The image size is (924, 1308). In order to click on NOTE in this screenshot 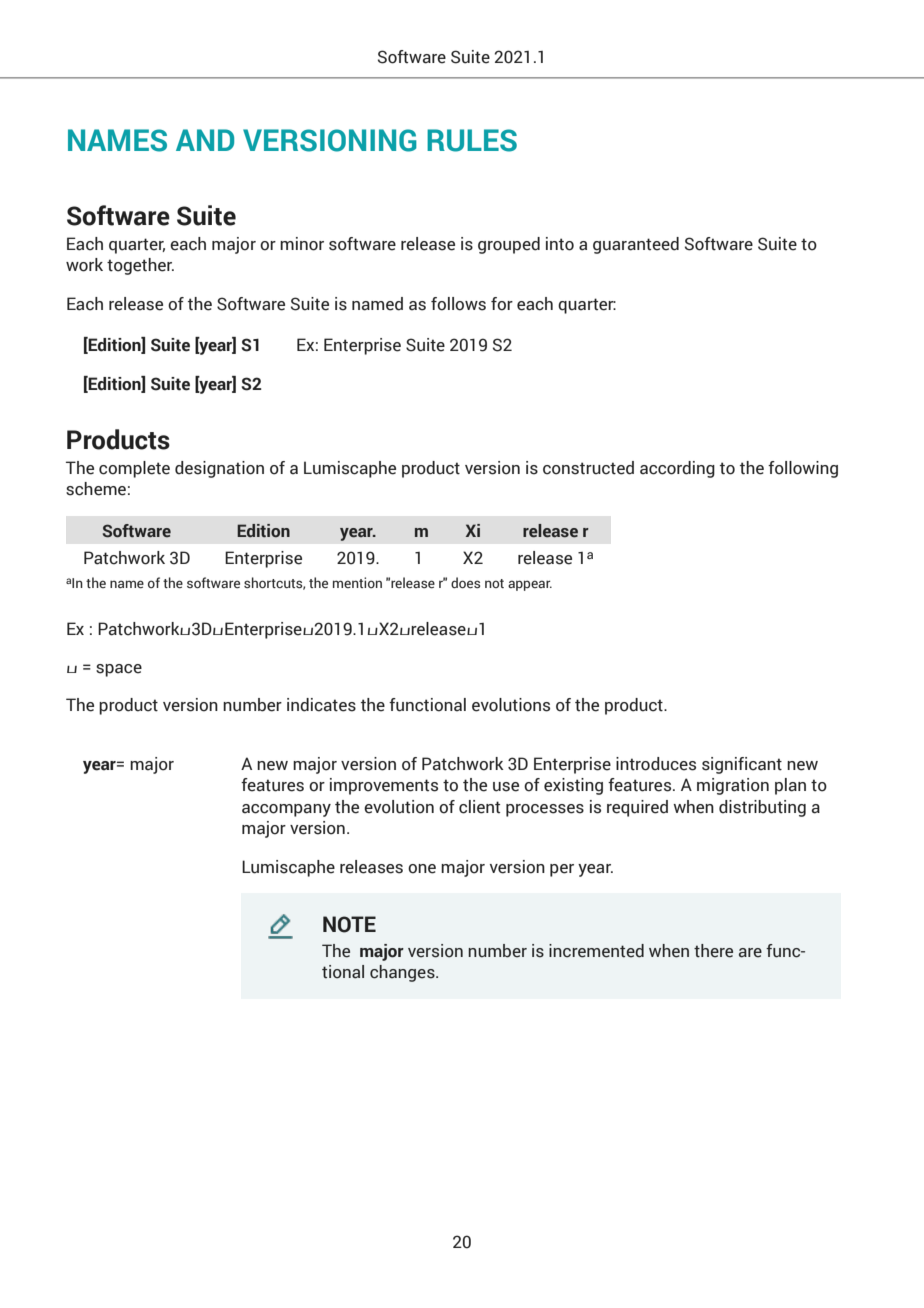, I will do `click(349, 924)`.
